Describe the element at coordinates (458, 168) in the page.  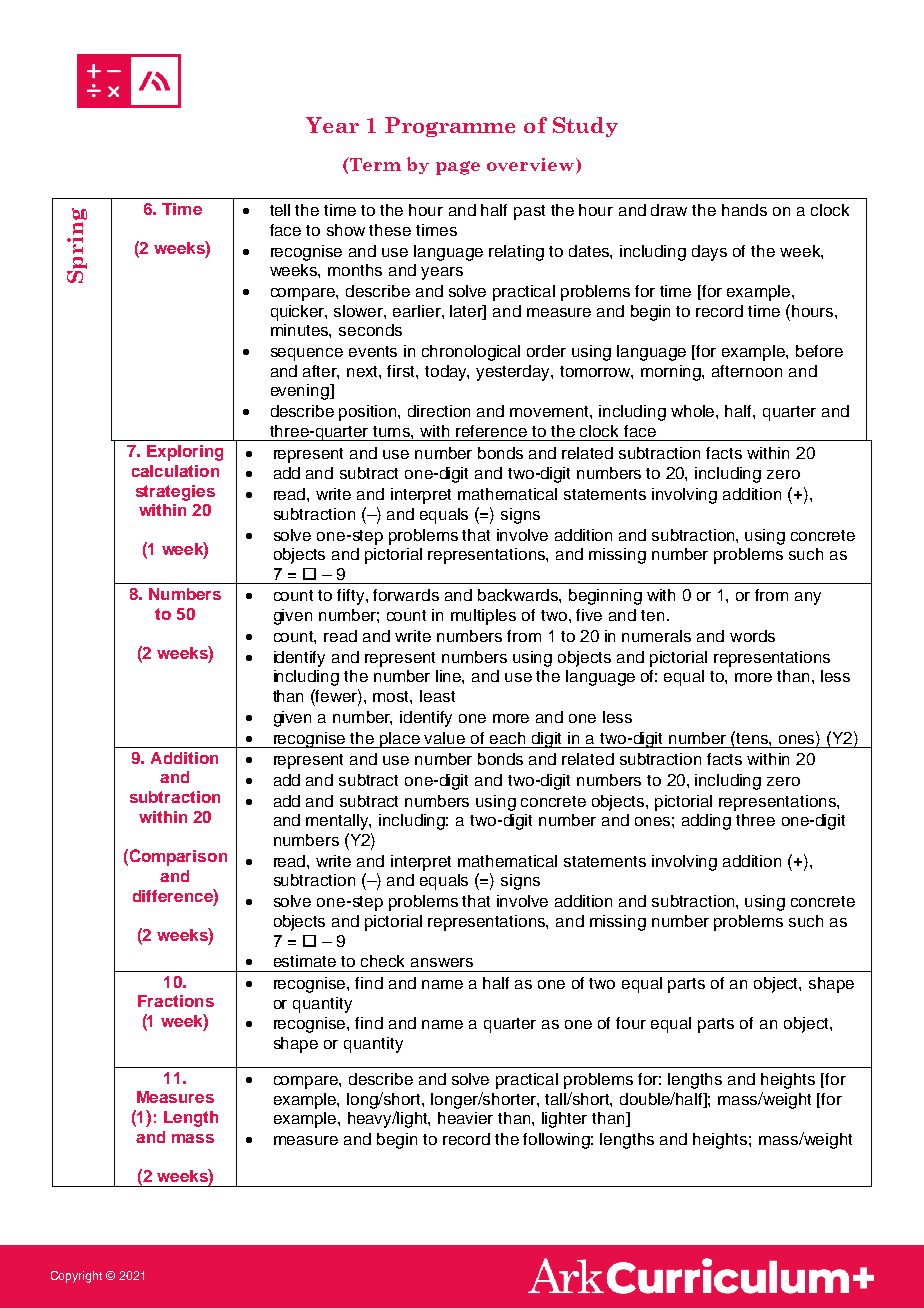
I see `page` at that location.
